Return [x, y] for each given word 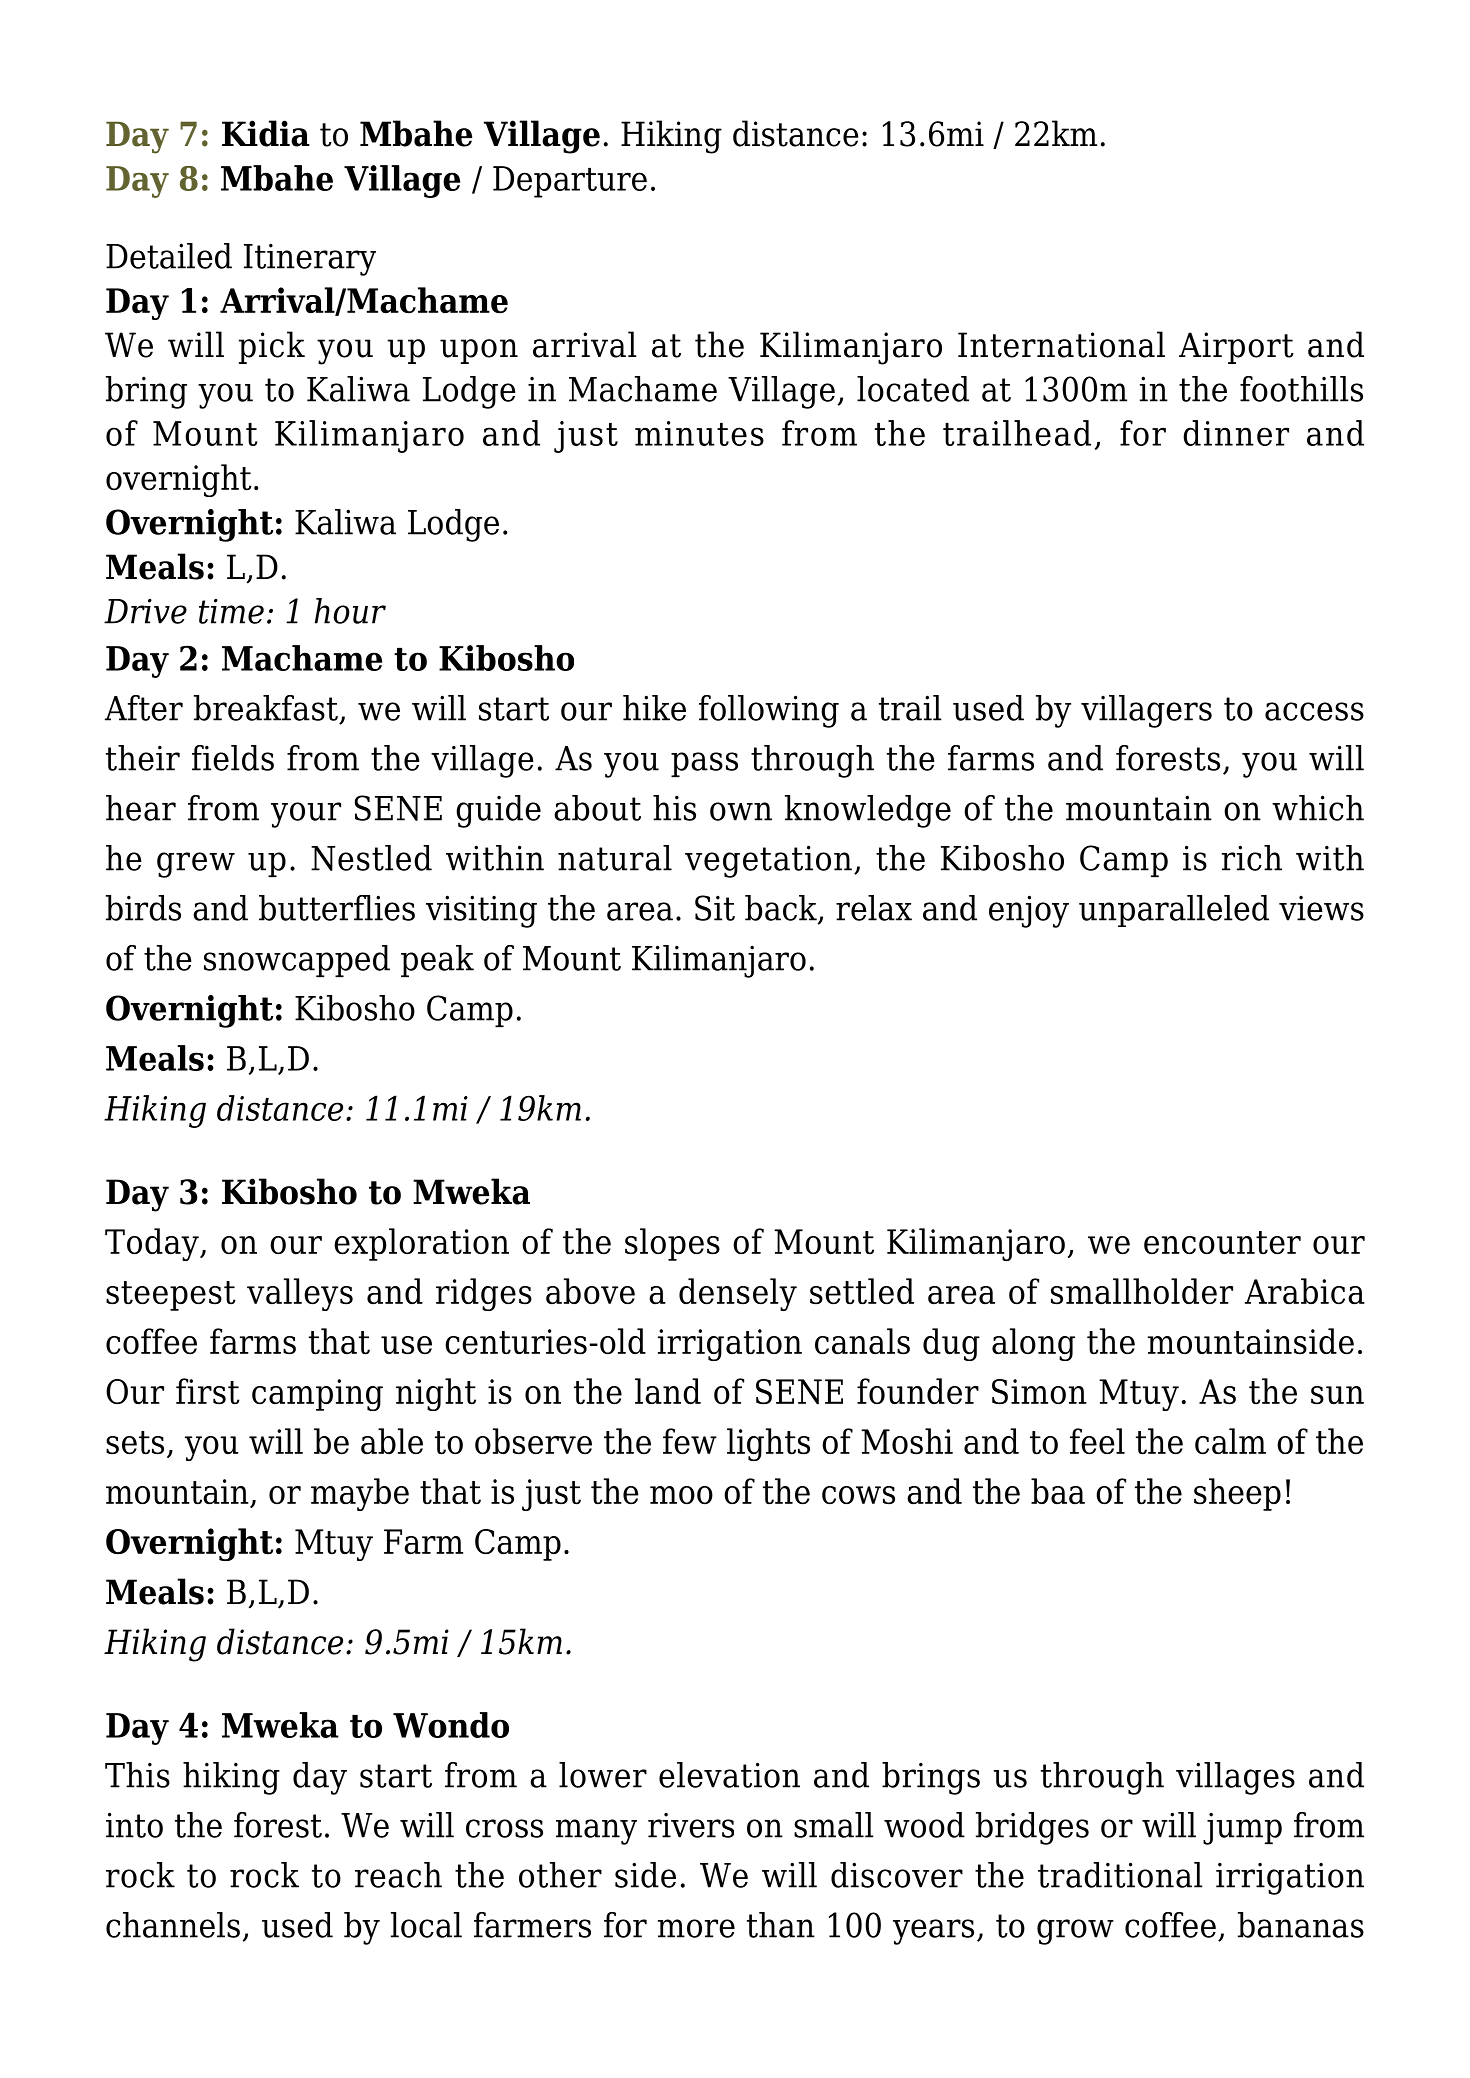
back [782, 909]
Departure [570, 182]
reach [398, 1875]
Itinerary [310, 260]
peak [437, 961]
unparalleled [1174, 911]
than [781, 1925]
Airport [1236, 348]
